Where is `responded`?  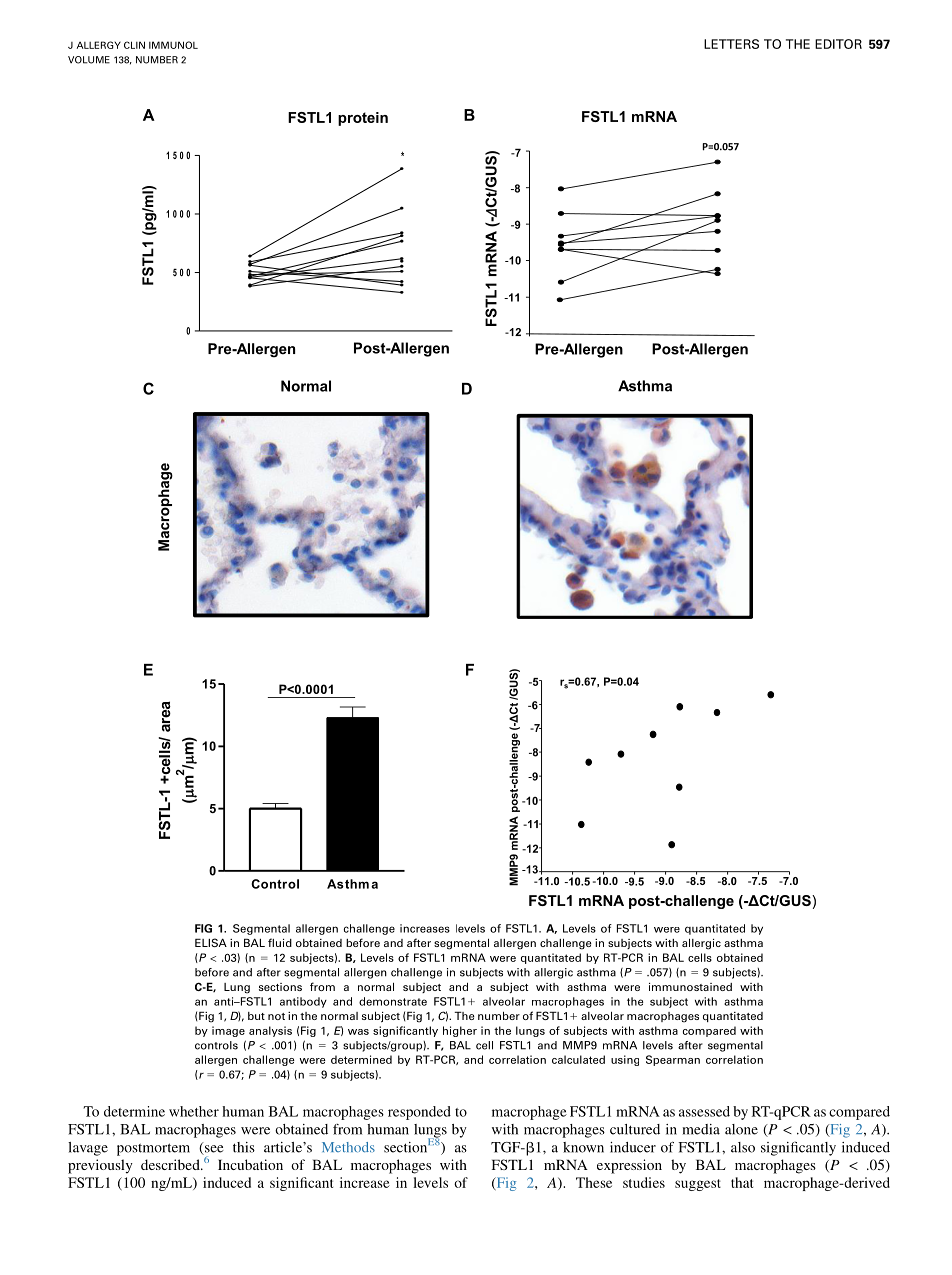 responded is located at coordinates (419, 1113).
